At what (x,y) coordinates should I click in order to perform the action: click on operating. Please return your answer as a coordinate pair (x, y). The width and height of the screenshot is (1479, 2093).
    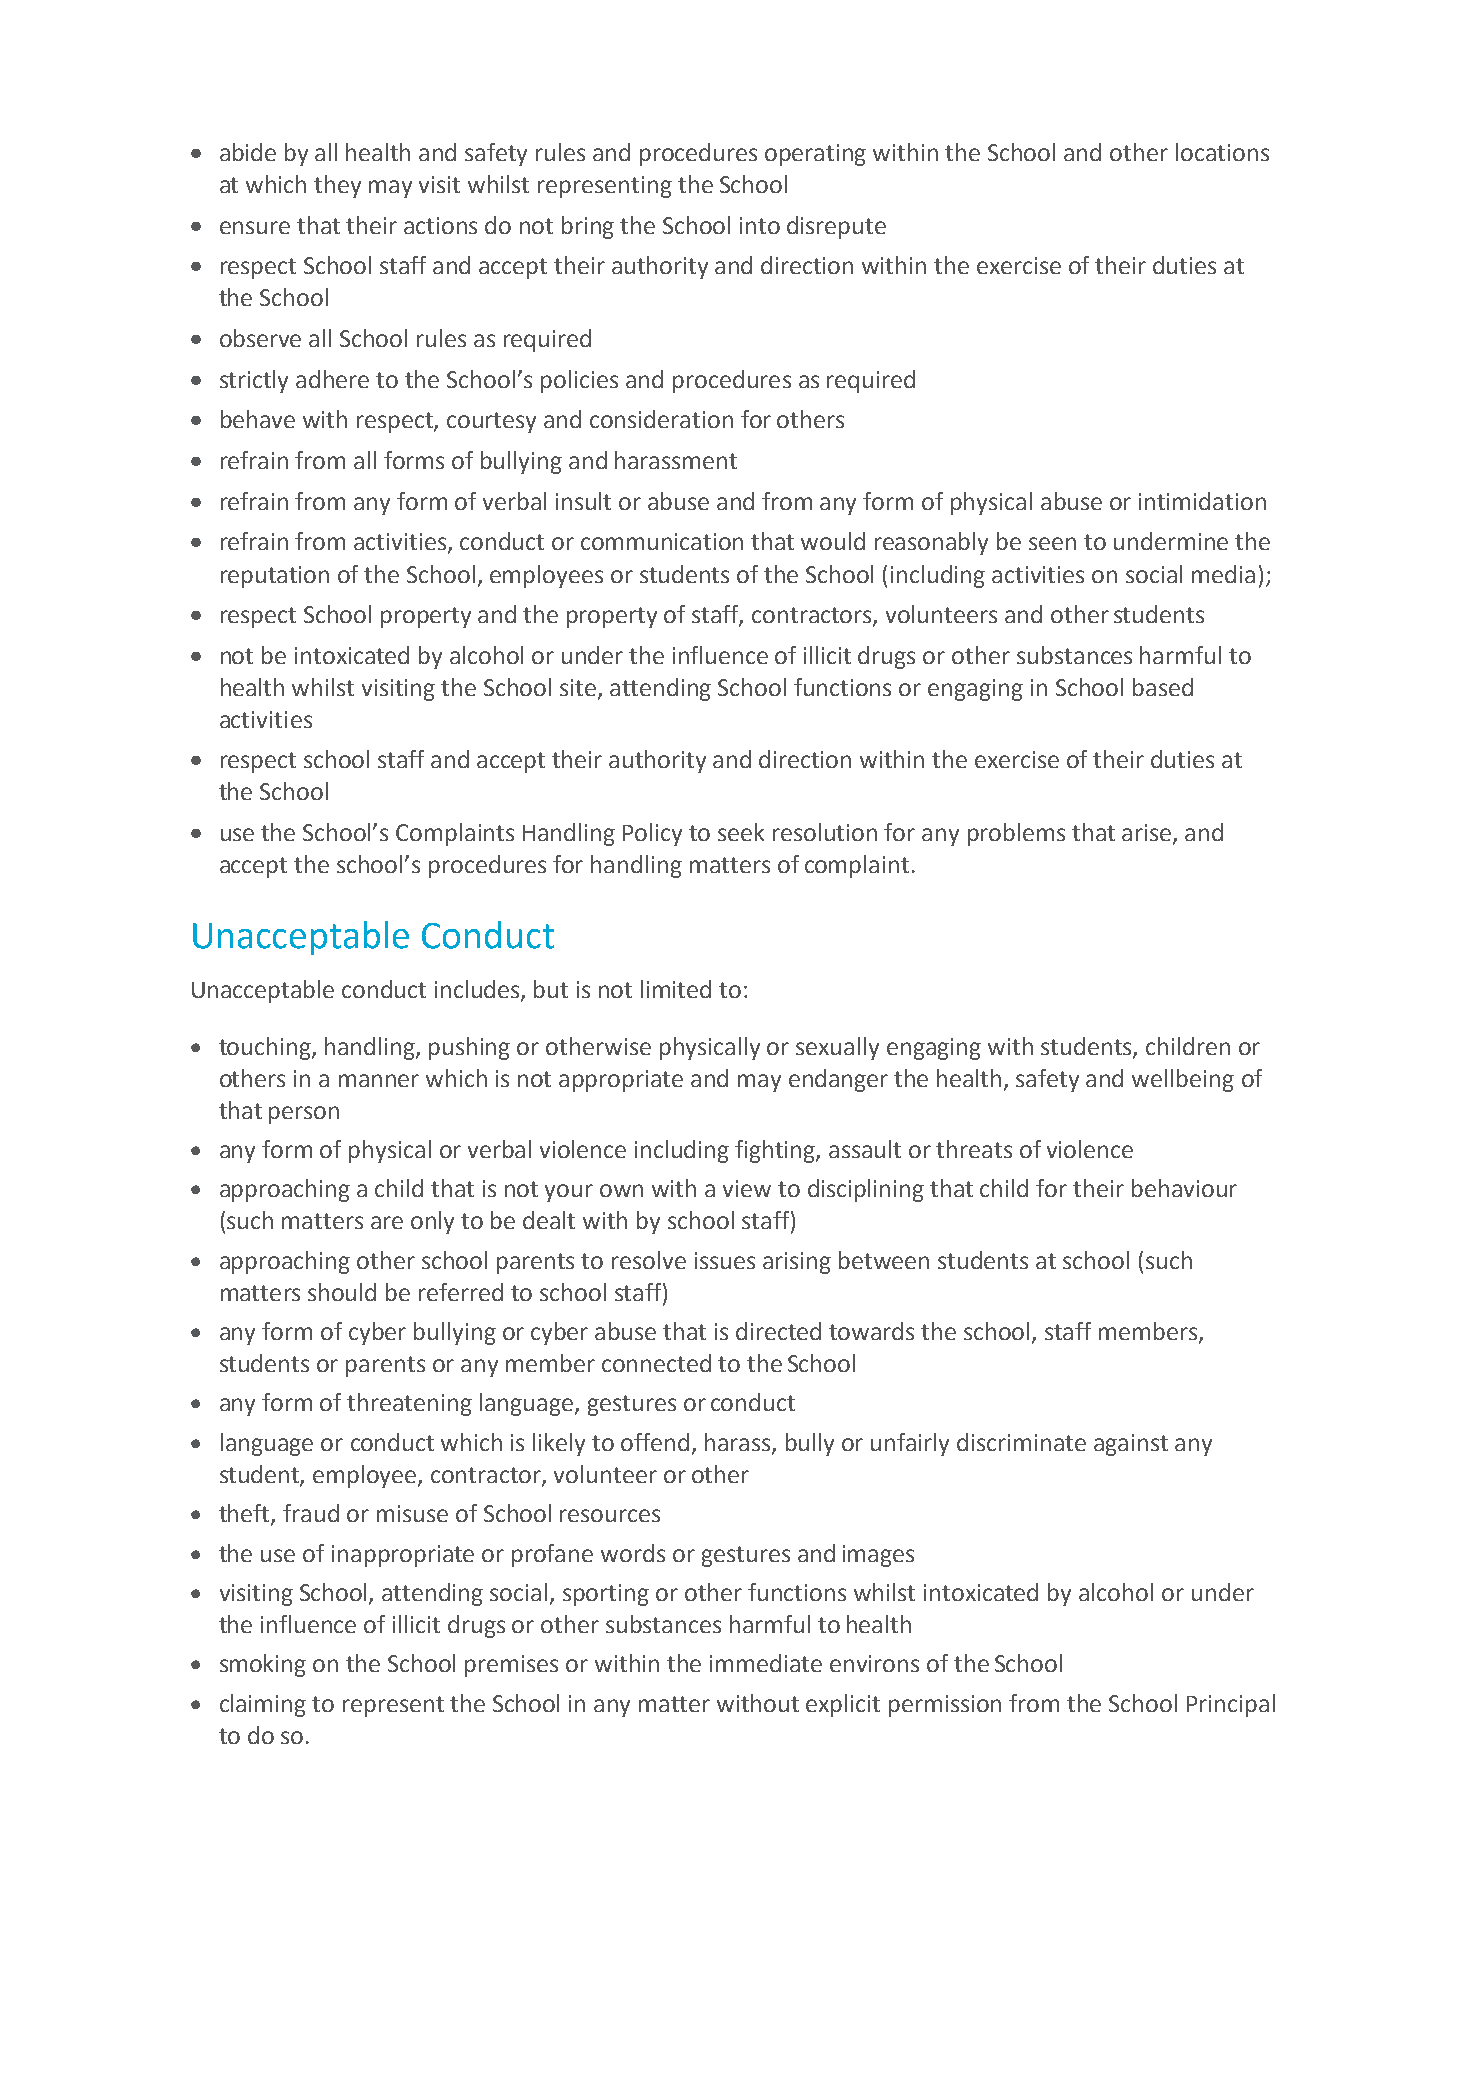
    Looking at the image, I should click on (815, 155).
